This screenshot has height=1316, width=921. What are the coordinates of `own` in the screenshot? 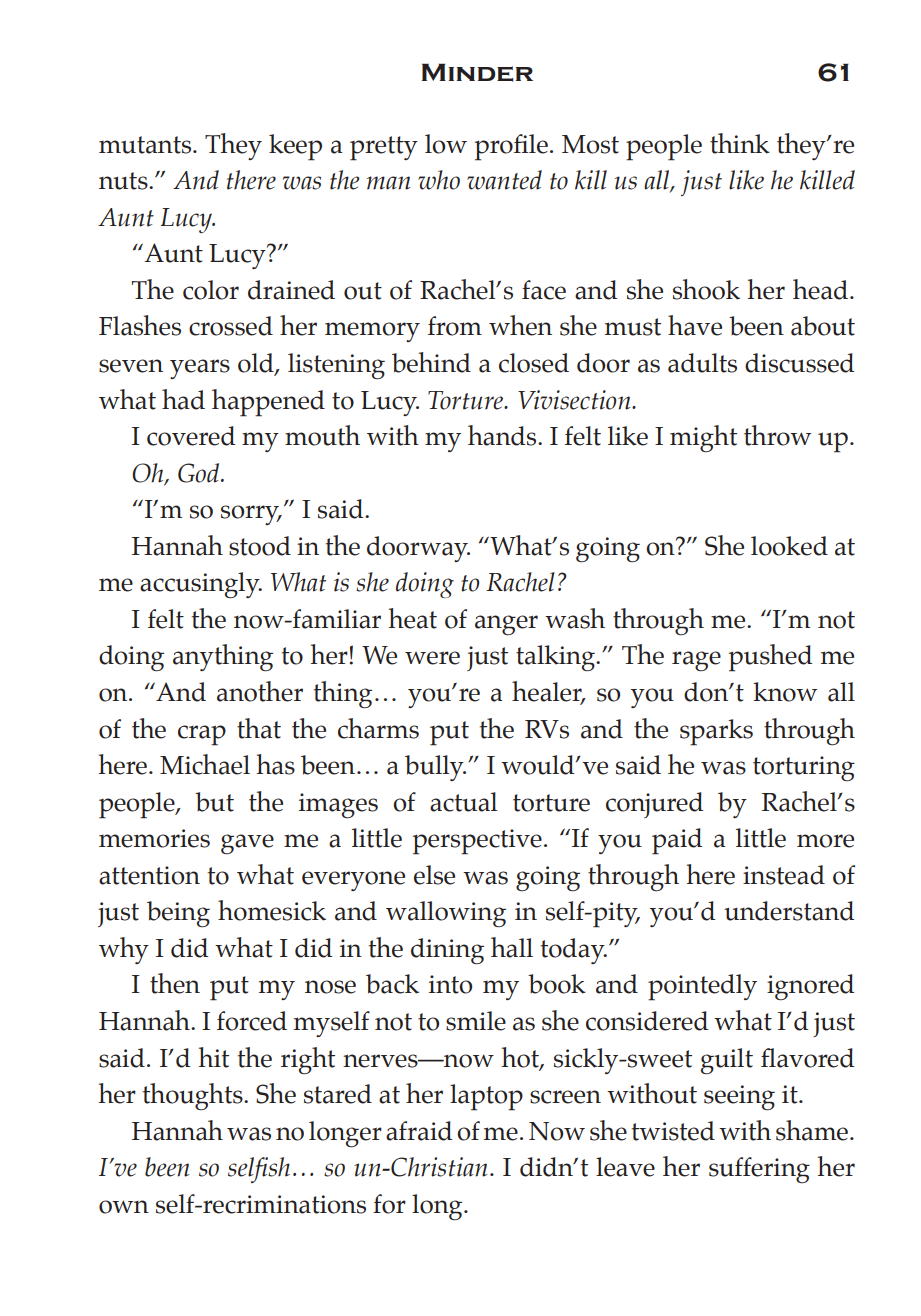 It's located at (124, 1207).
